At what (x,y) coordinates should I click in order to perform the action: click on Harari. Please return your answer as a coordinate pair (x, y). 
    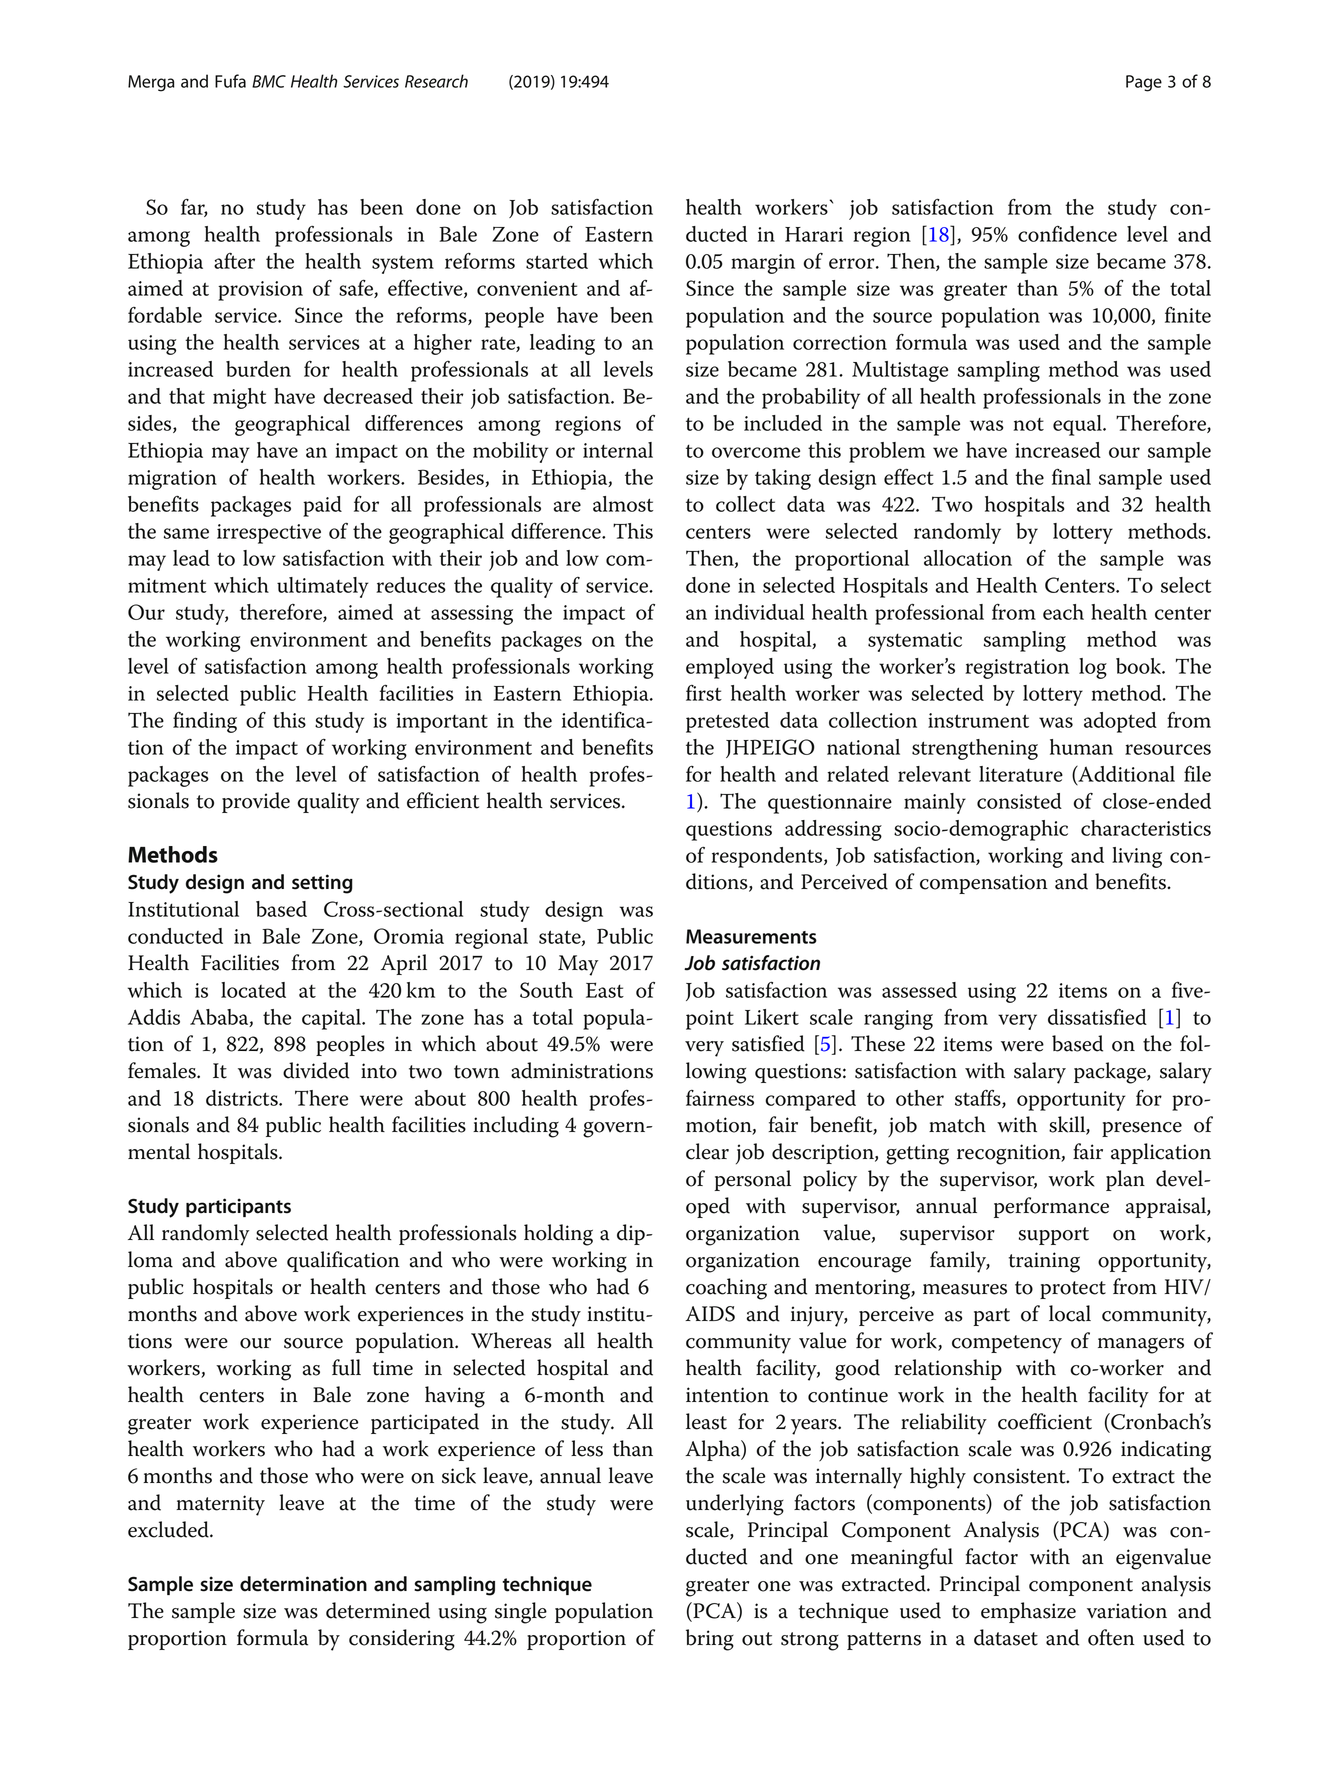
    Looking at the image, I should click on (814, 234).
